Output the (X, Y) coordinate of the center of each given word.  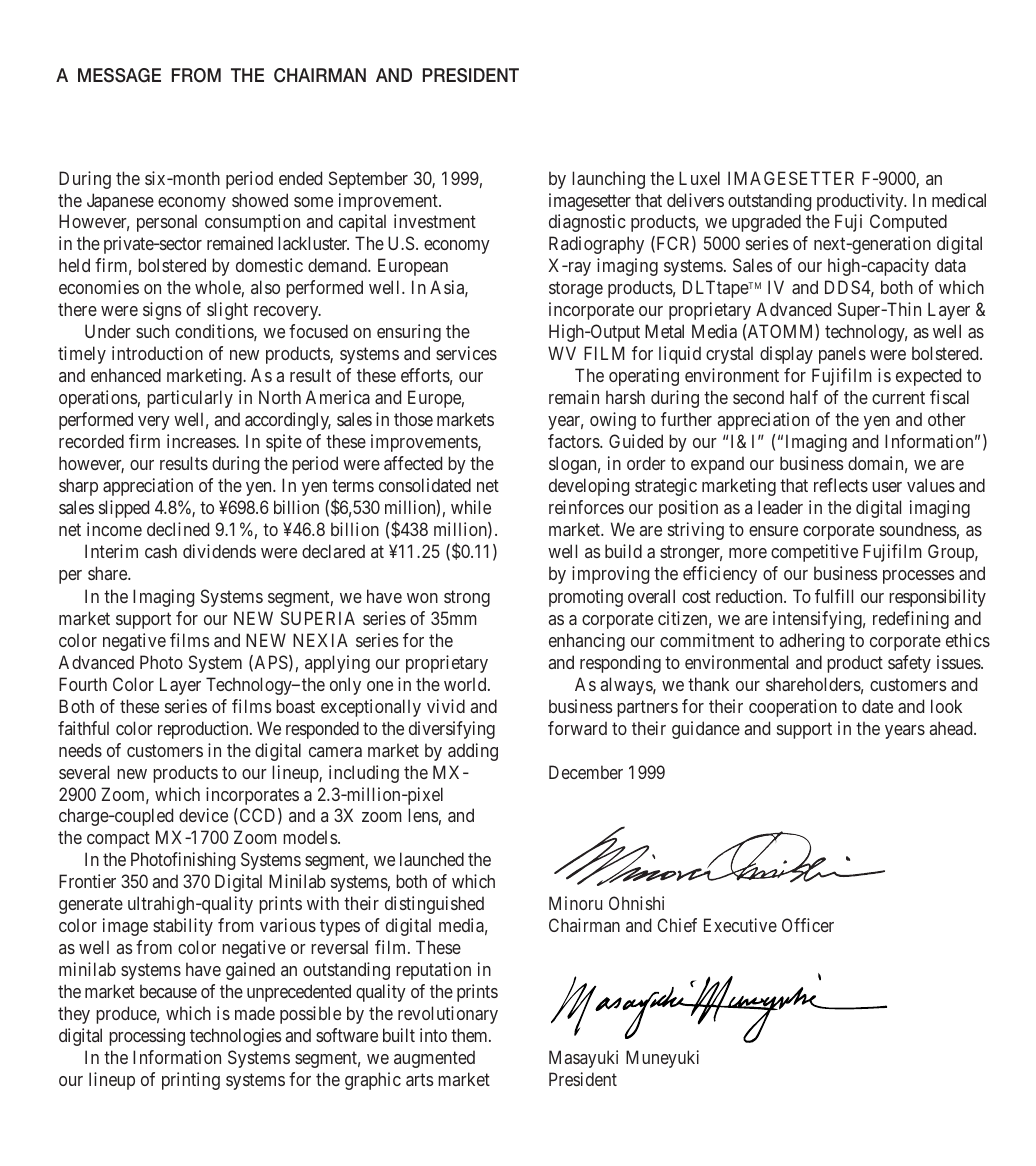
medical (959, 200)
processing (147, 1037)
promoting (586, 598)
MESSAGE (119, 75)
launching (608, 180)
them (470, 1035)
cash (161, 551)
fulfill (834, 596)
